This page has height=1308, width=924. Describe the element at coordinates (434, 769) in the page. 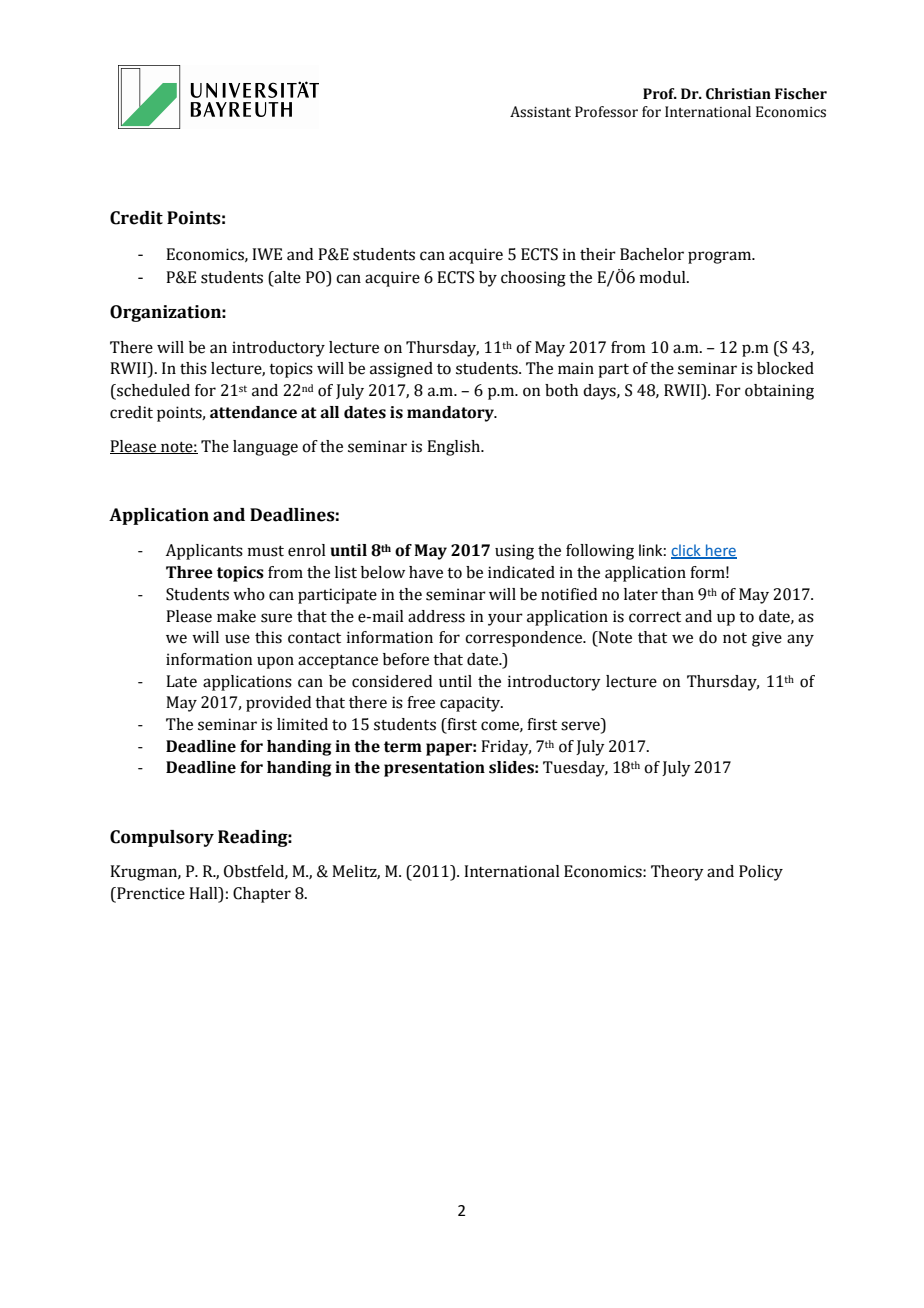

I see `presentation` at that location.
